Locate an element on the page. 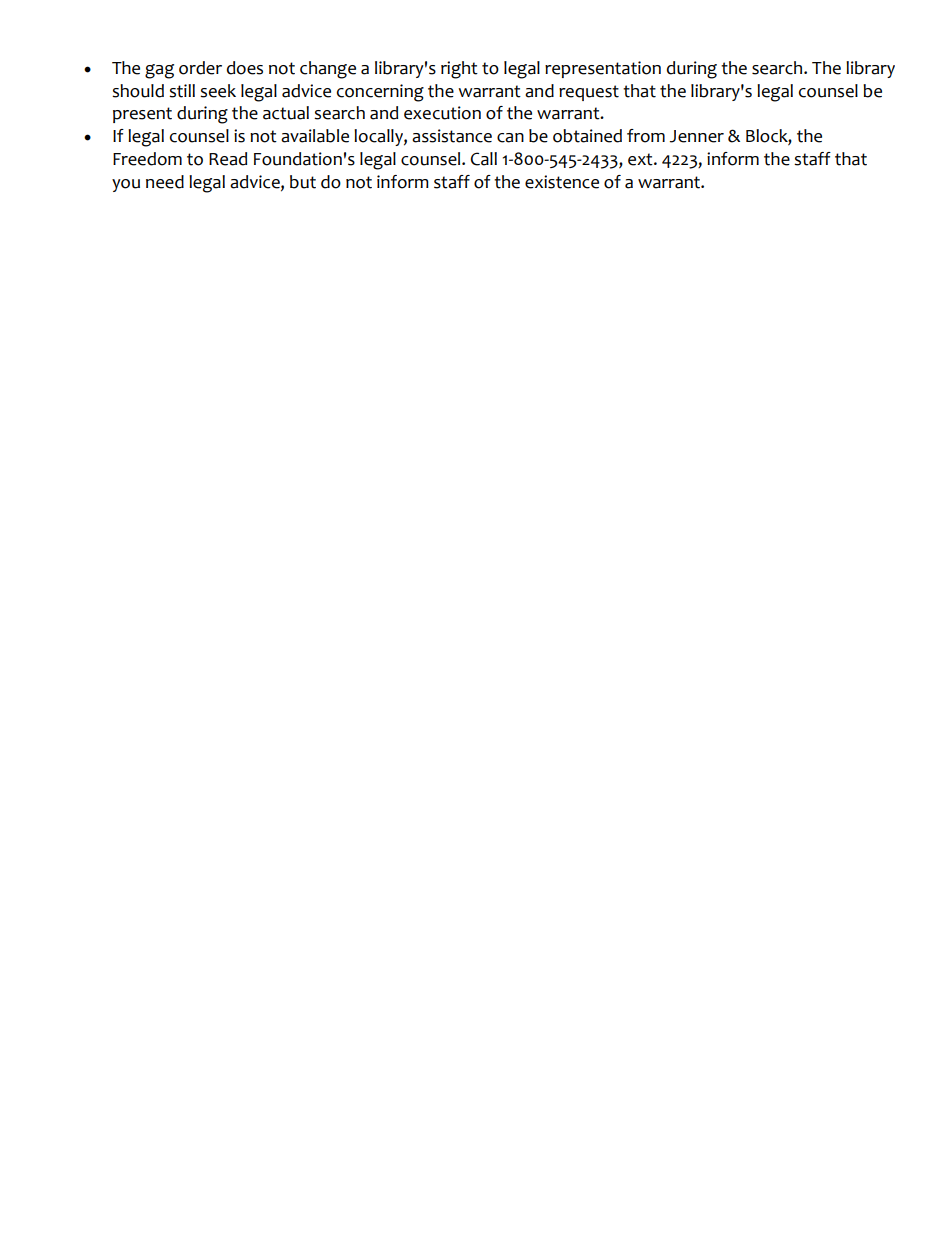 The width and height of the image is (952, 1233). right is located at coordinates (459, 70).
